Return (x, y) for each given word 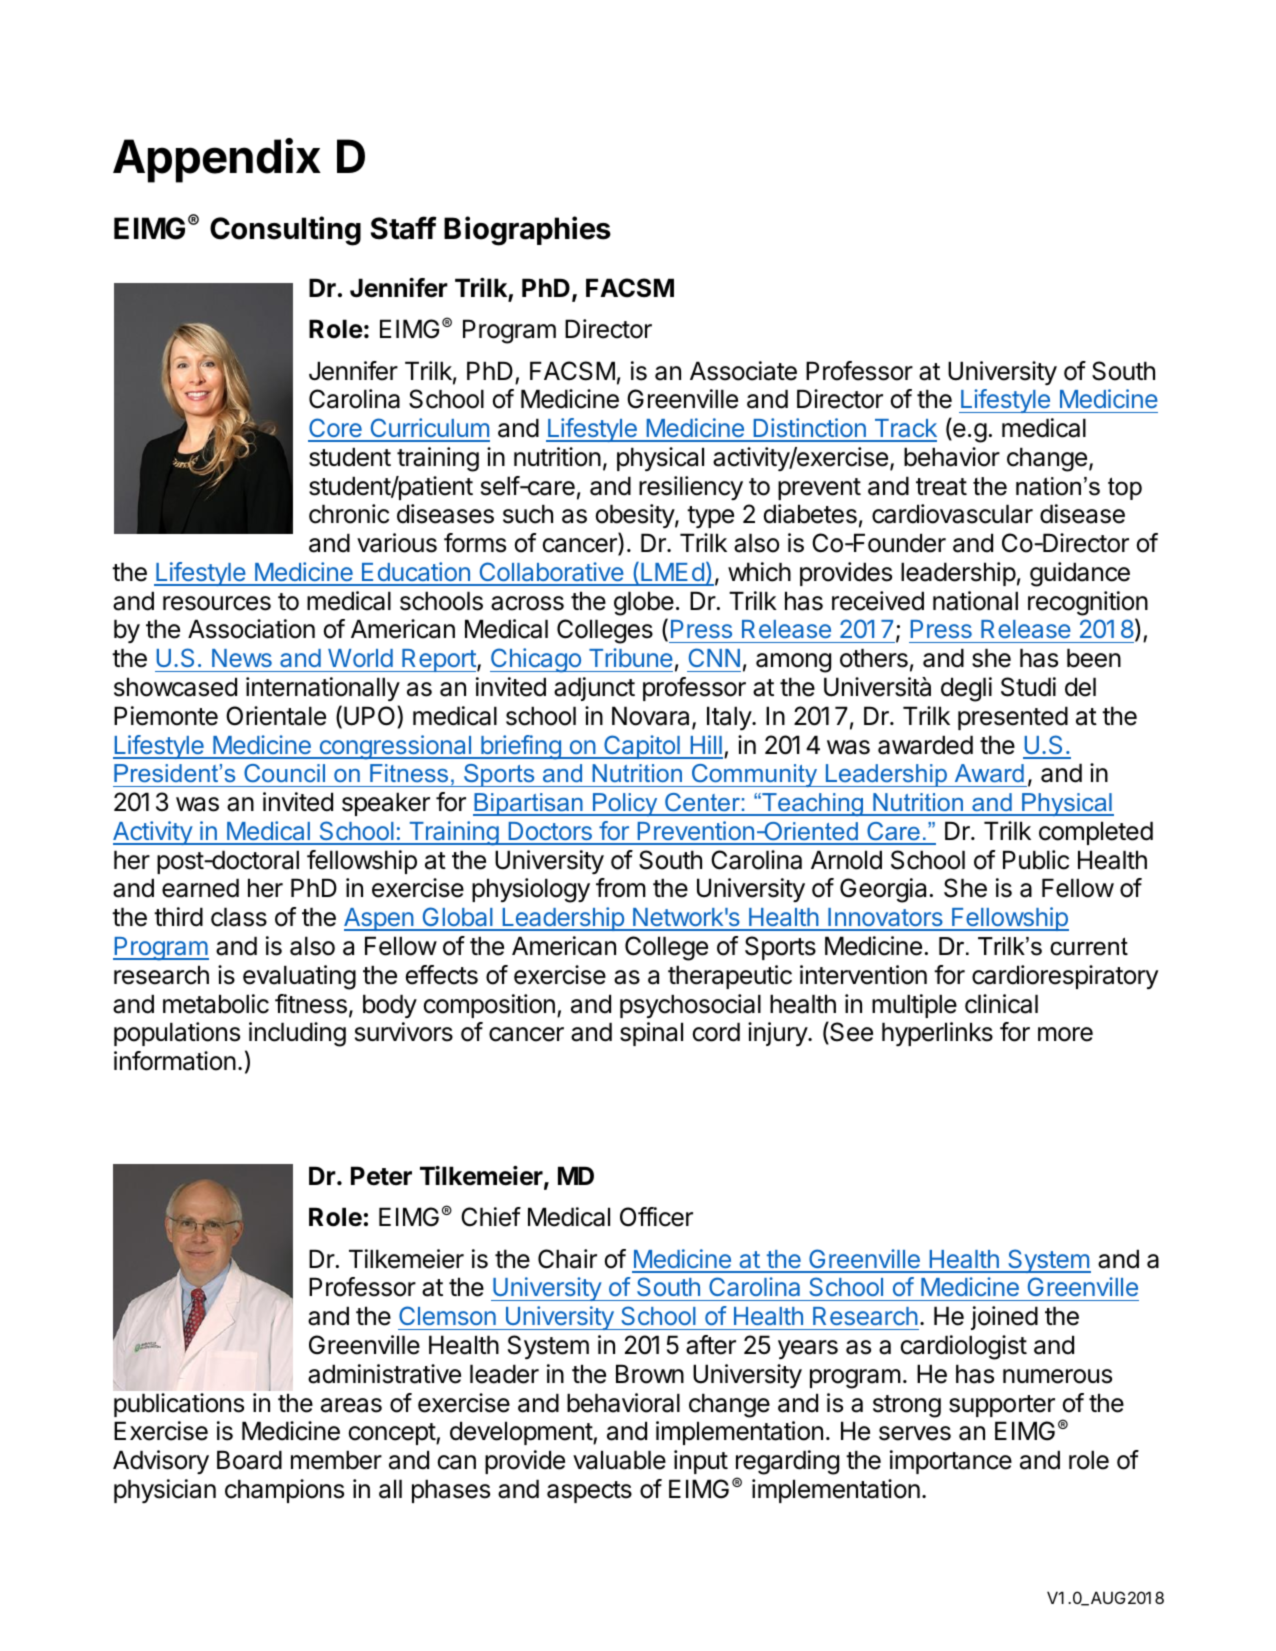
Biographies (527, 231)
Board (249, 1460)
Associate (743, 371)
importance (951, 1462)
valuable (619, 1460)
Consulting (285, 231)
